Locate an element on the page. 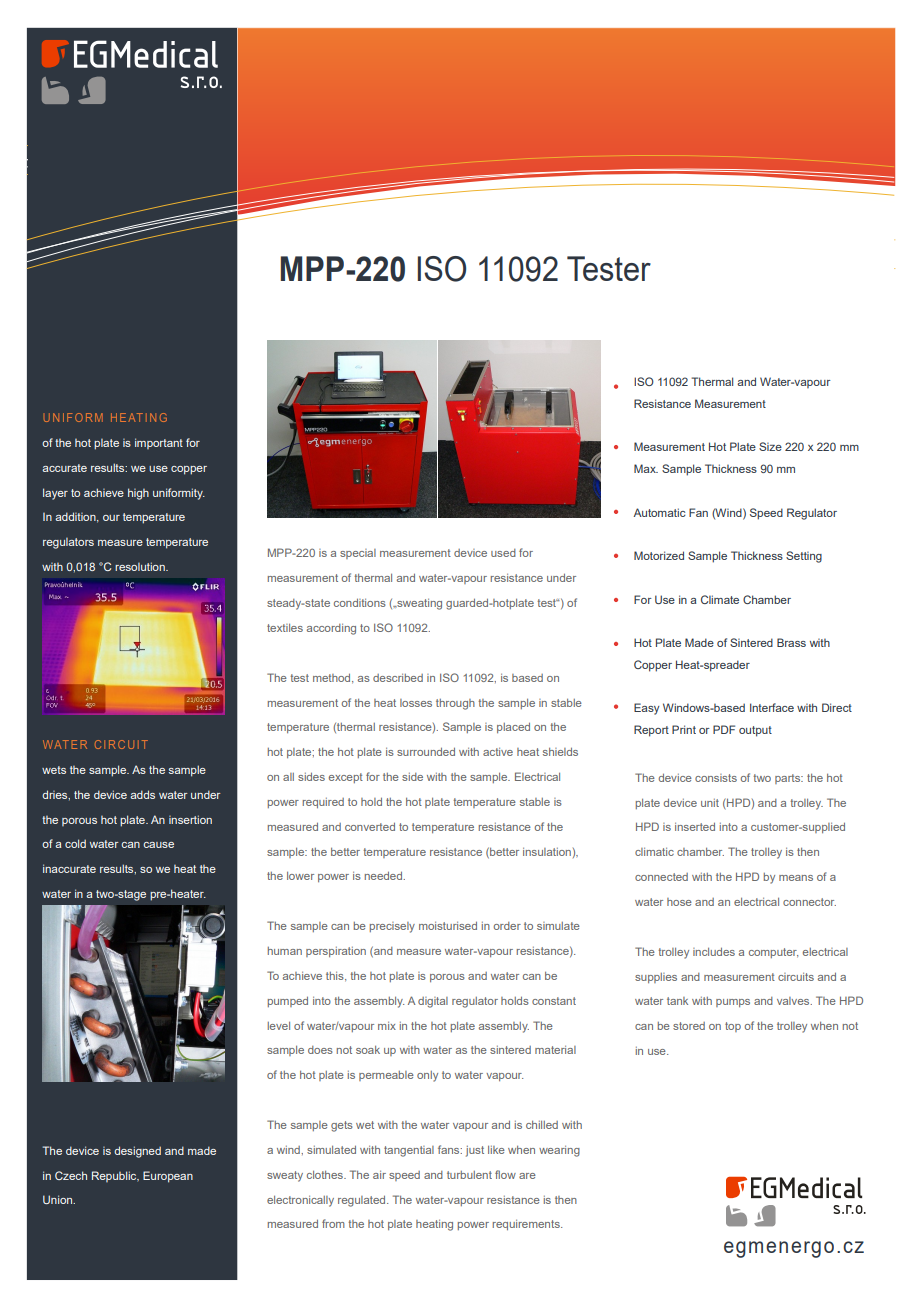 The width and height of the image is (924, 1308). inserted is located at coordinates (695, 826).
